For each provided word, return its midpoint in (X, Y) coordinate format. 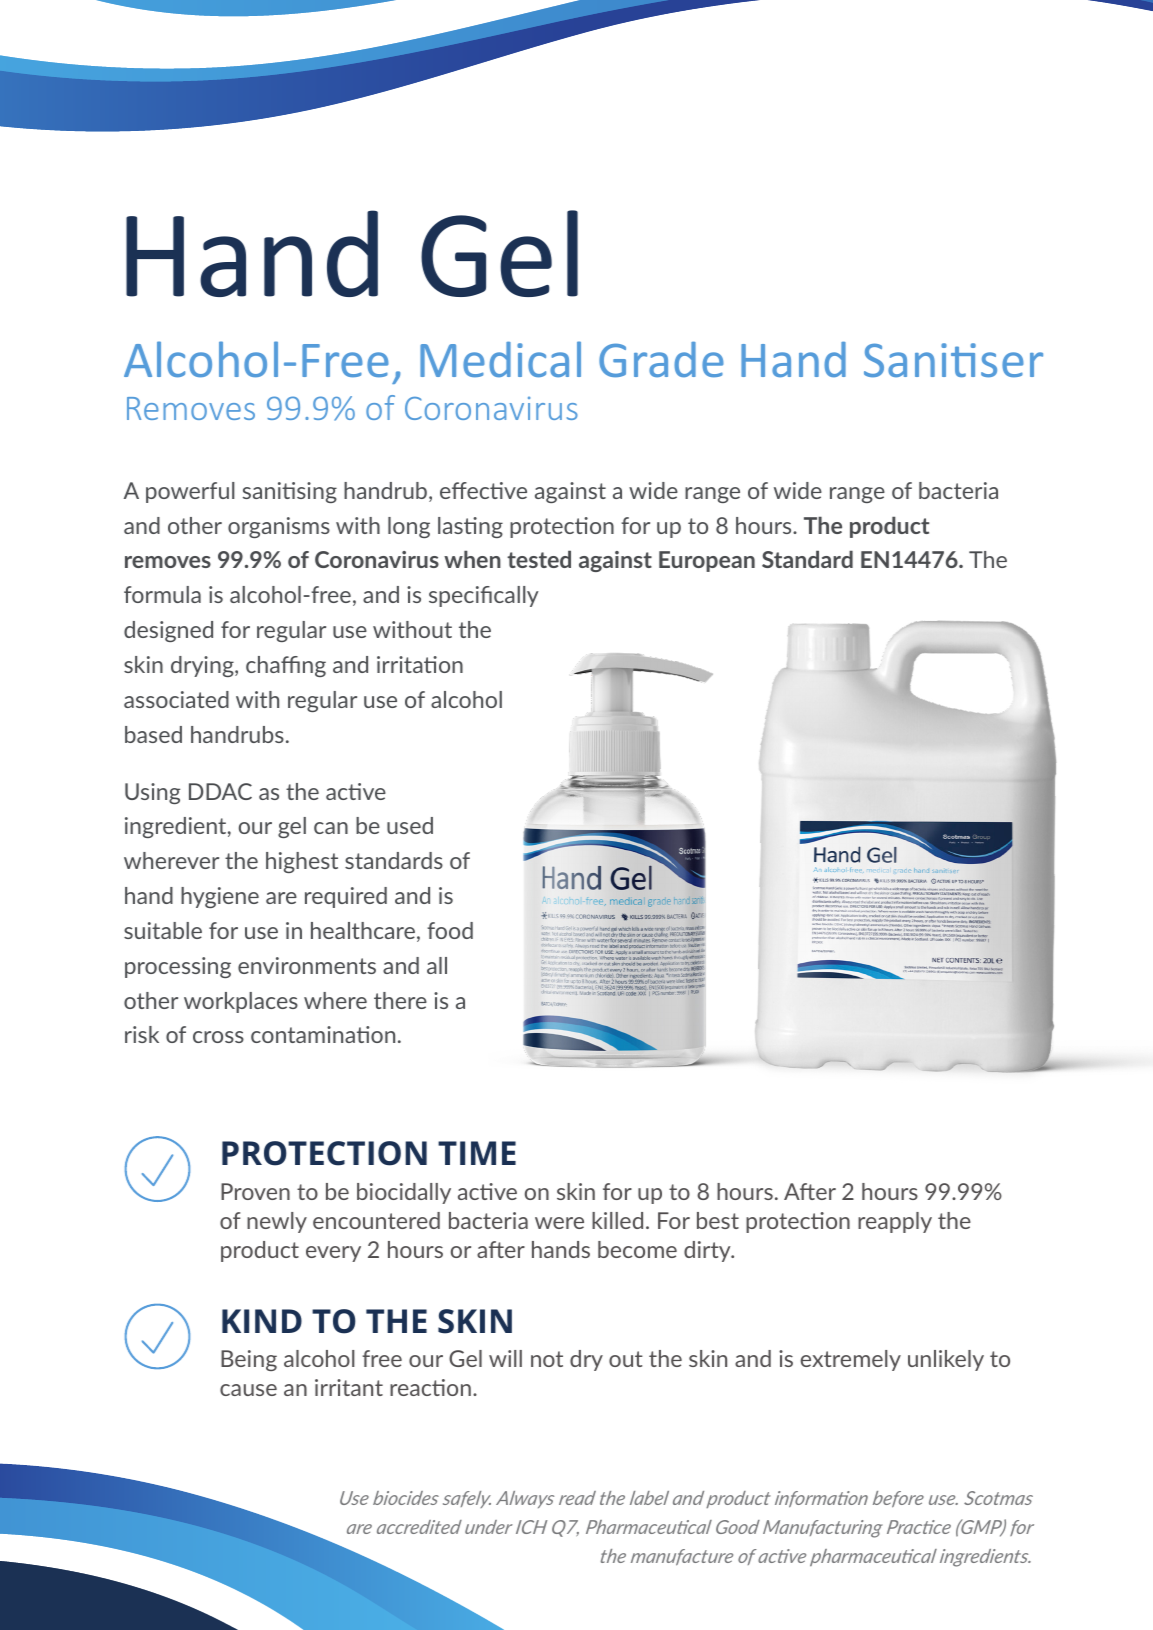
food (450, 930)
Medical (500, 359)
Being (249, 1360)
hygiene (220, 897)
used (410, 825)
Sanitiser (953, 360)
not (547, 1359)
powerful (190, 492)
